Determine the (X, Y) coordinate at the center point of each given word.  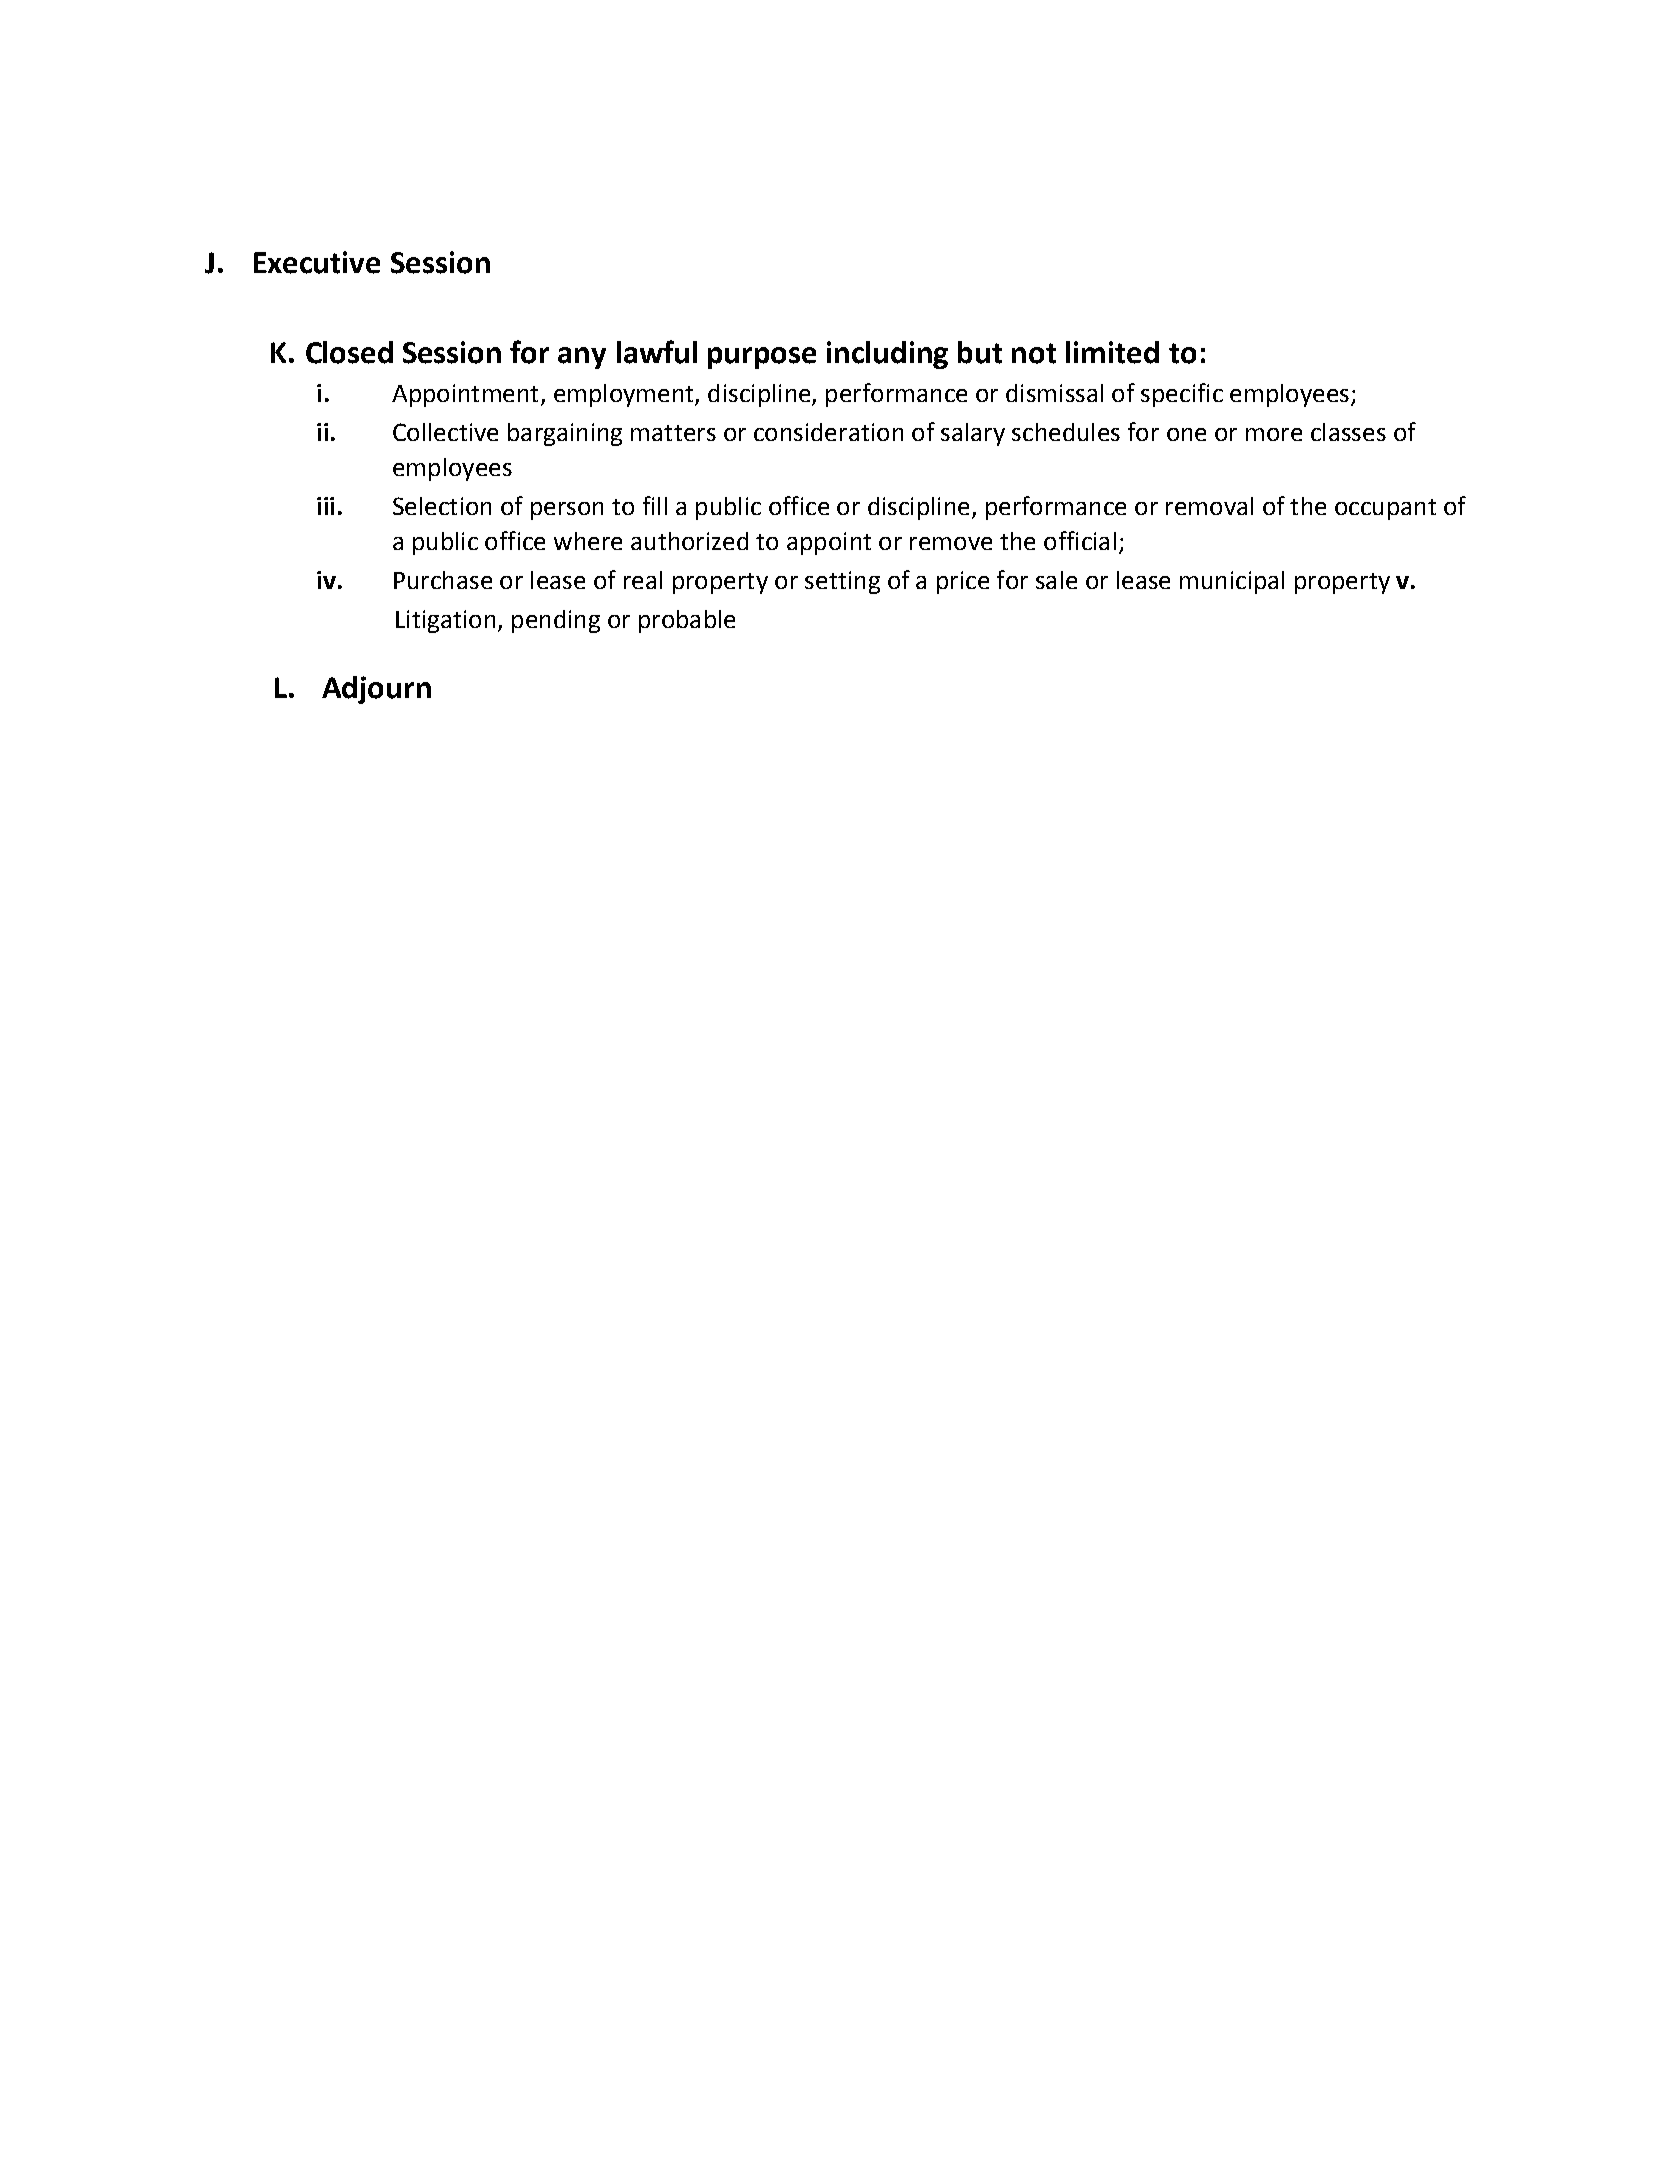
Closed (349, 352)
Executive (317, 262)
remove (951, 543)
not (1034, 353)
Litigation (445, 621)
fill (655, 505)
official (1080, 540)
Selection (442, 506)
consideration (828, 432)
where (588, 541)
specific (1182, 395)
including (887, 355)
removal (1209, 506)
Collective (445, 432)
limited (1112, 352)
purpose (762, 358)
